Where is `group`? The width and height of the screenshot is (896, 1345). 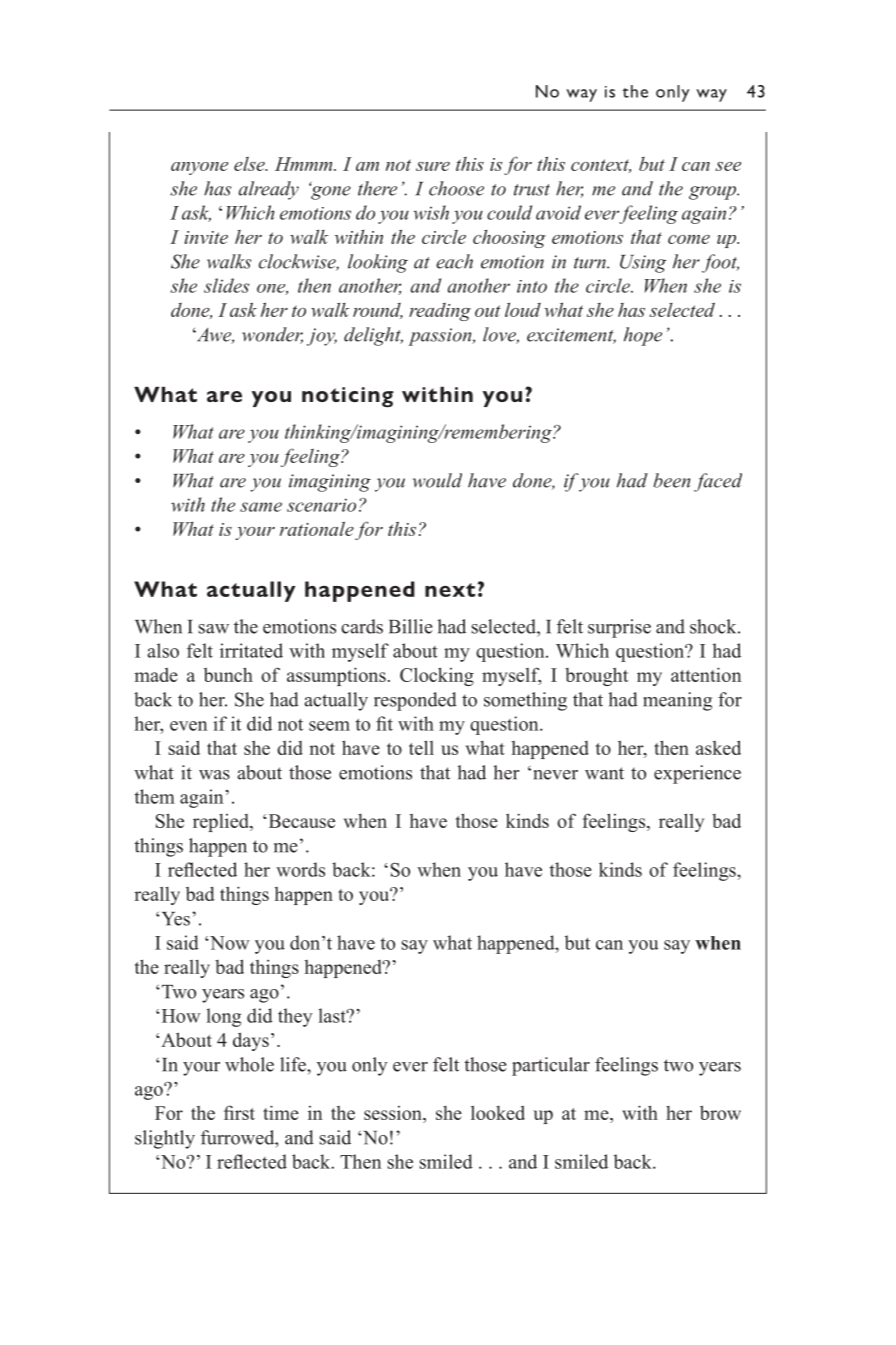 group is located at coordinates (713, 193).
